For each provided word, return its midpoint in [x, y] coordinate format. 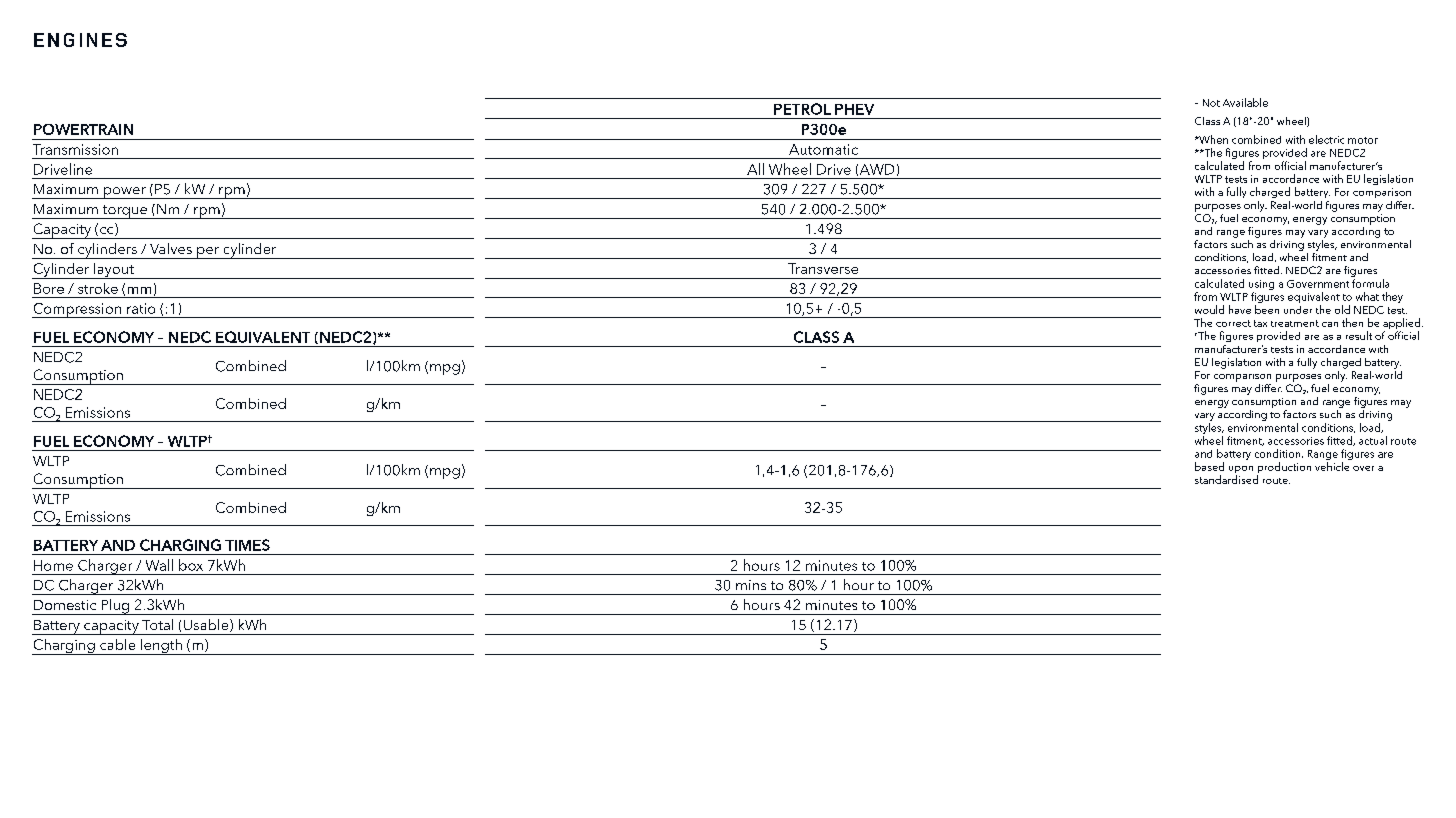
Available [1245, 102]
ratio [141, 308]
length [161, 647]
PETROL [802, 109]
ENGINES [80, 40]
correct [1233, 323]
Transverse [823, 268]
